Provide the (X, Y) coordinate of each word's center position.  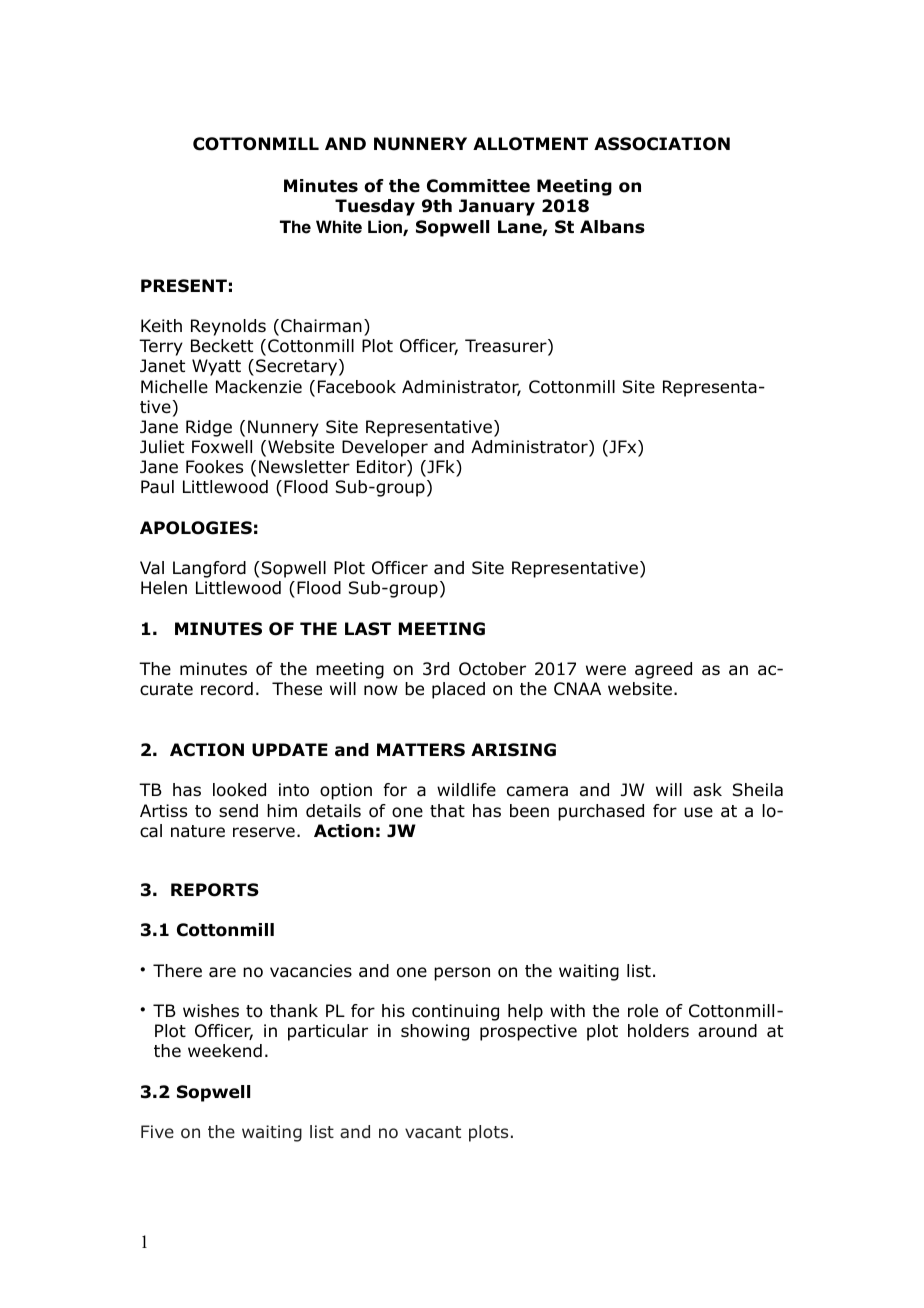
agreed (663, 670)
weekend (225, 1051)
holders (658, 1031)
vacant (433, 1132)
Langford (209, 569)
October (492, 669)
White (339, 227)
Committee (478, 186)
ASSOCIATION (662, 144)
